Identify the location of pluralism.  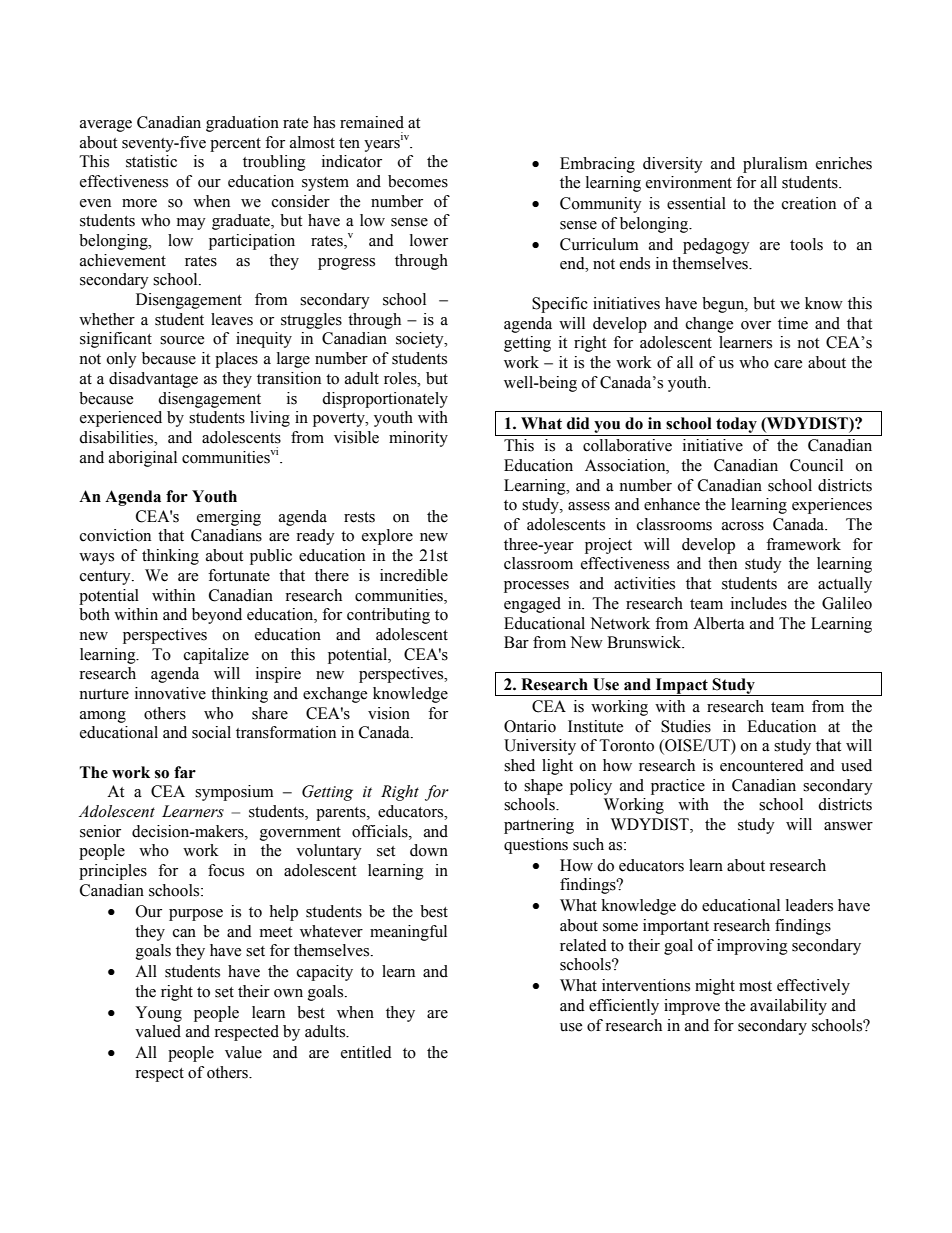
(775, 165).
